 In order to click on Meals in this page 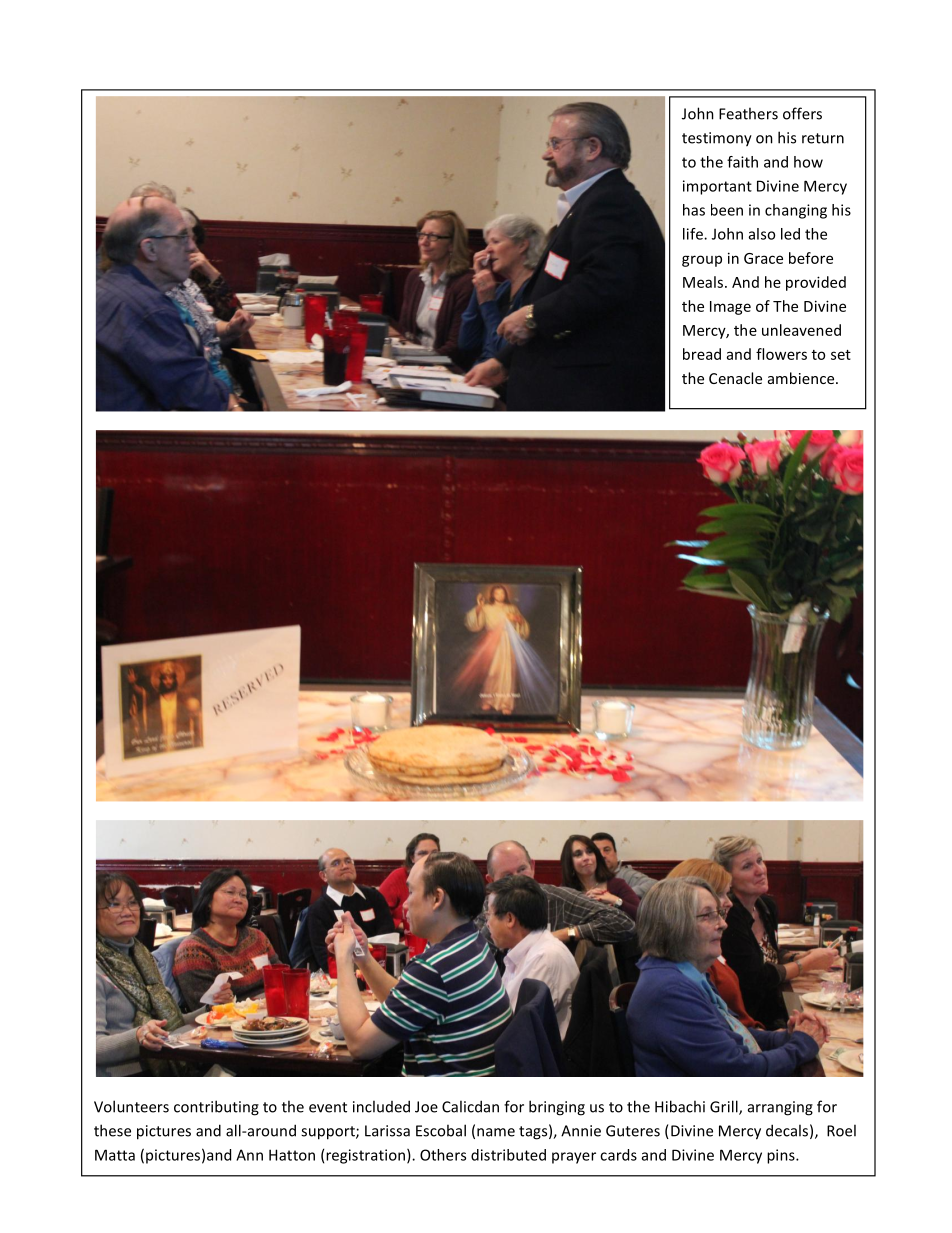, I will do `click(703, 282)`.
